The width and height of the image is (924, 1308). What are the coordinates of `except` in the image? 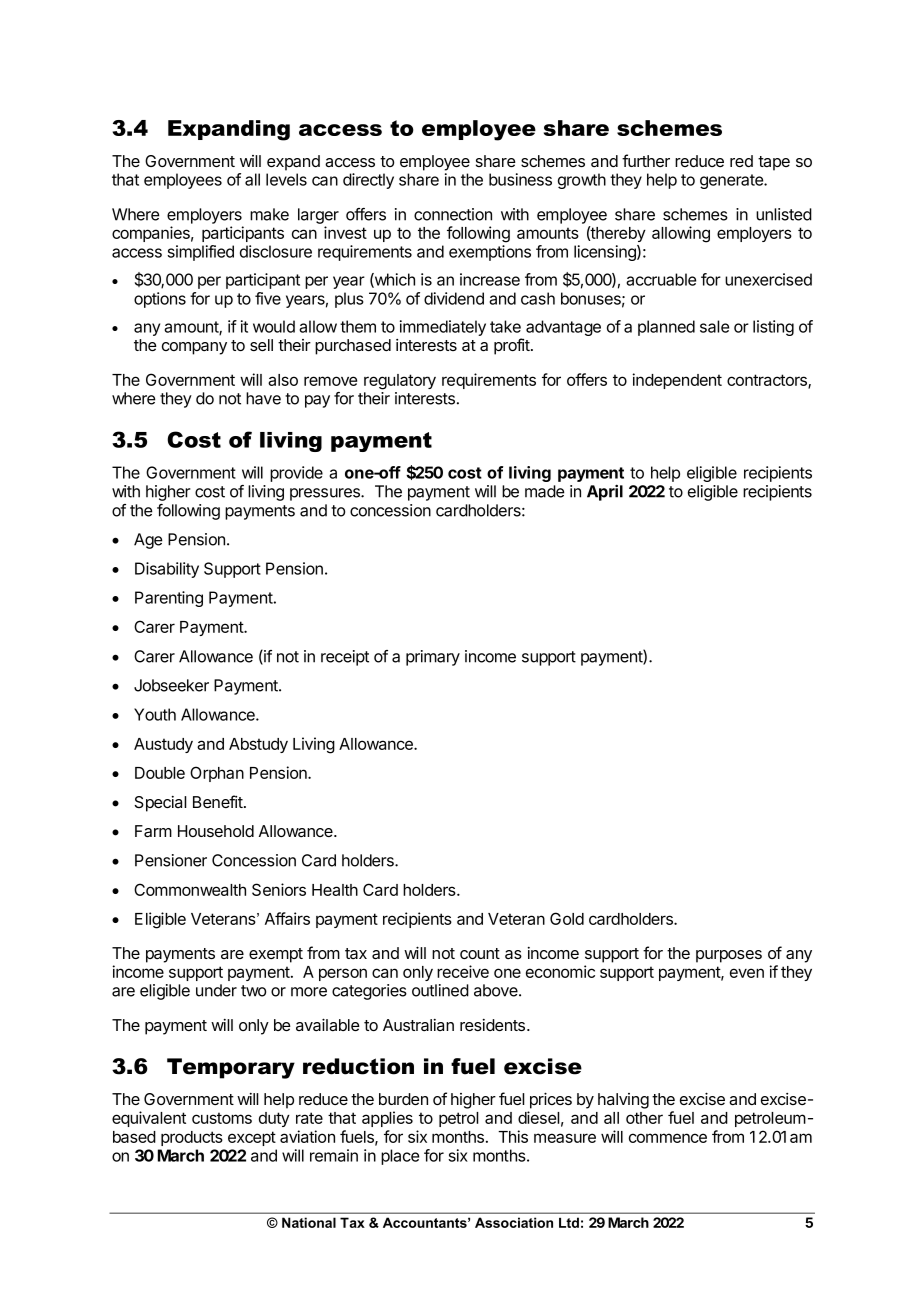 It's located at (252, 1138).
